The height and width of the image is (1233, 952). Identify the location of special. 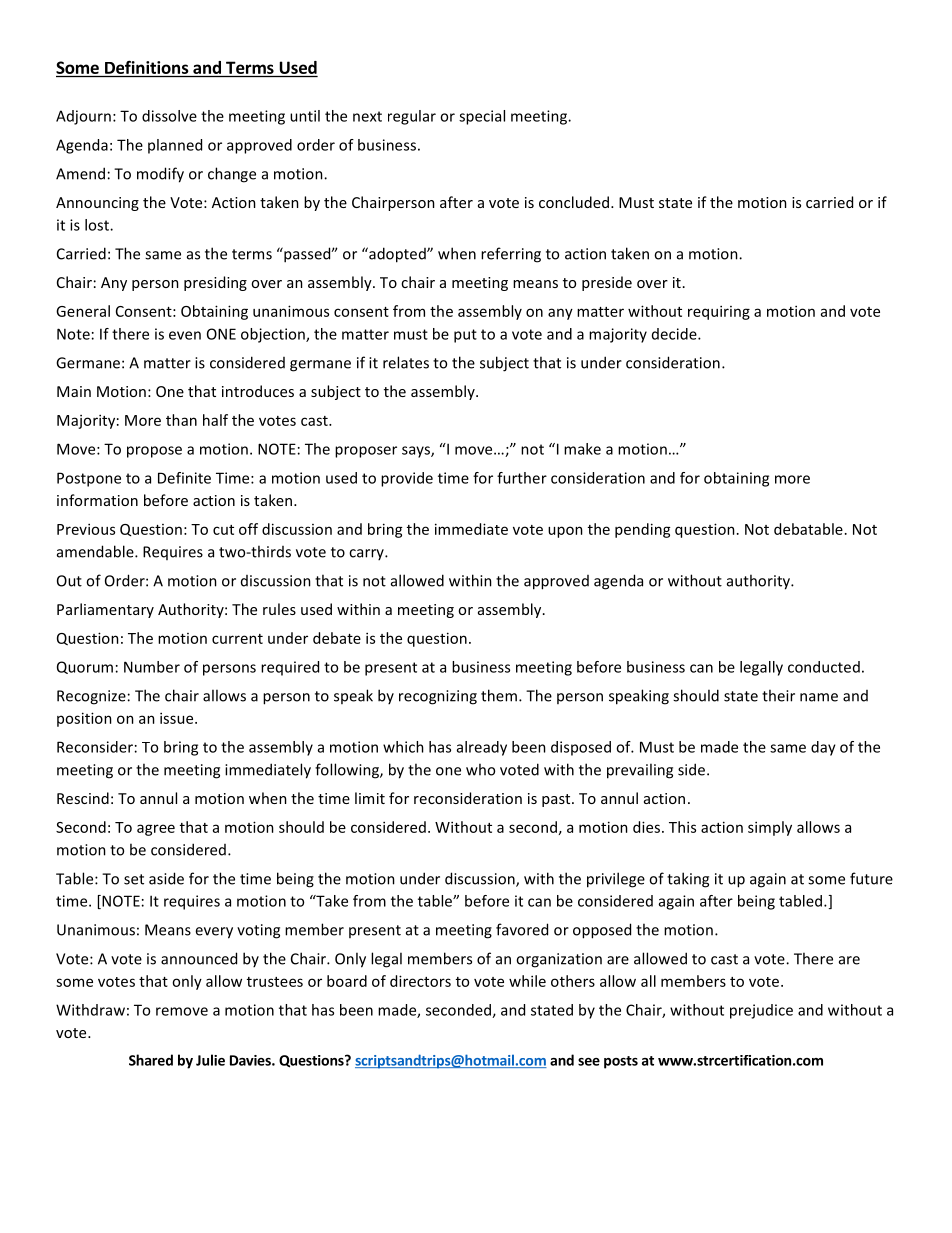
(482, 117).
